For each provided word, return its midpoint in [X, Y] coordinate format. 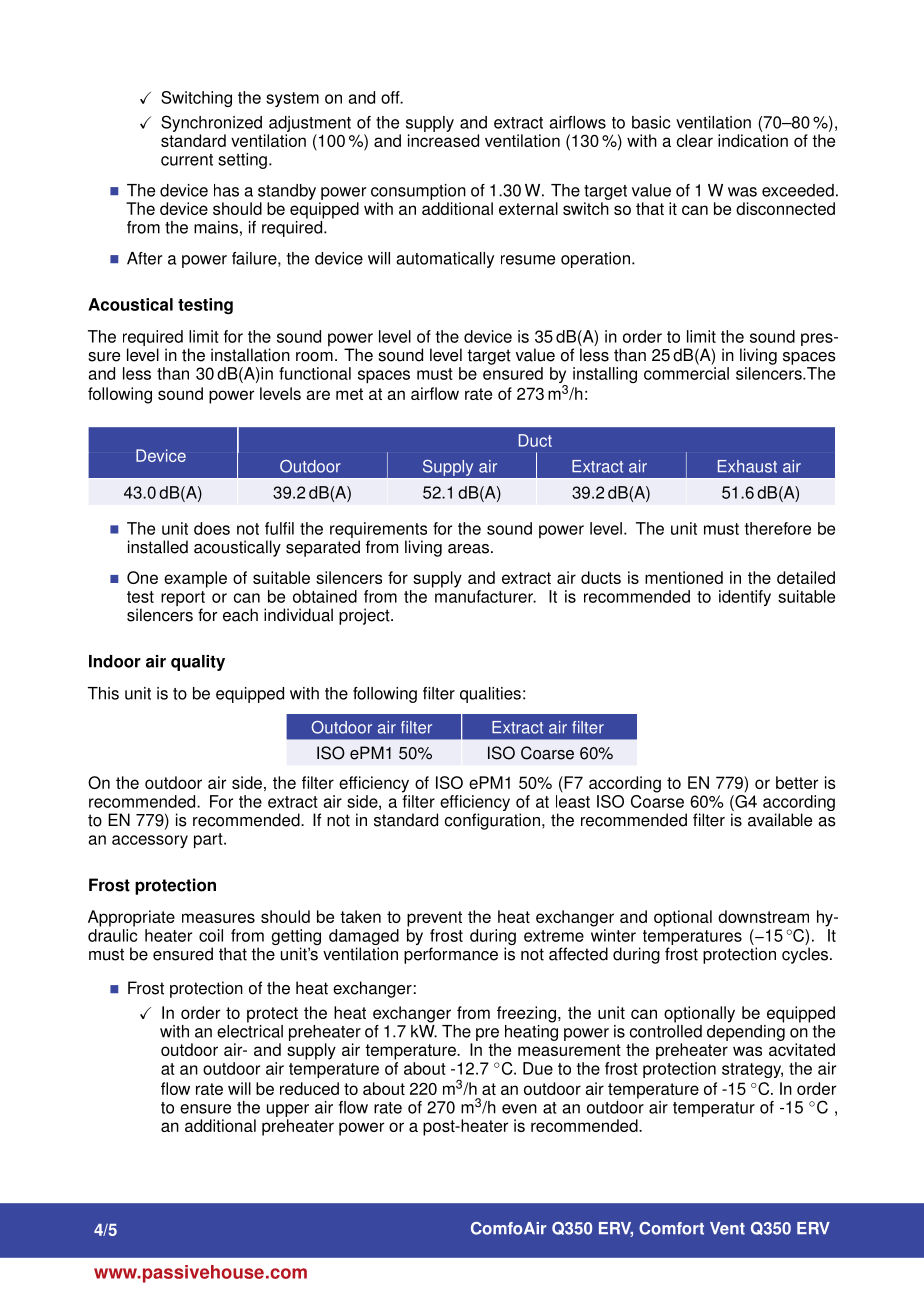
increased [443, 140]
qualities [490, 695]
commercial [686, 373]
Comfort [671, 1228]
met [349, 394]
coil [211, 935]
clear [695, 140]
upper [288, 1110]
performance [451, 955]
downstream [763, 916]
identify [745, 598]
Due [538, 1068]
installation [250, 355]
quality [198, 663]
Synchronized [211, 123]
